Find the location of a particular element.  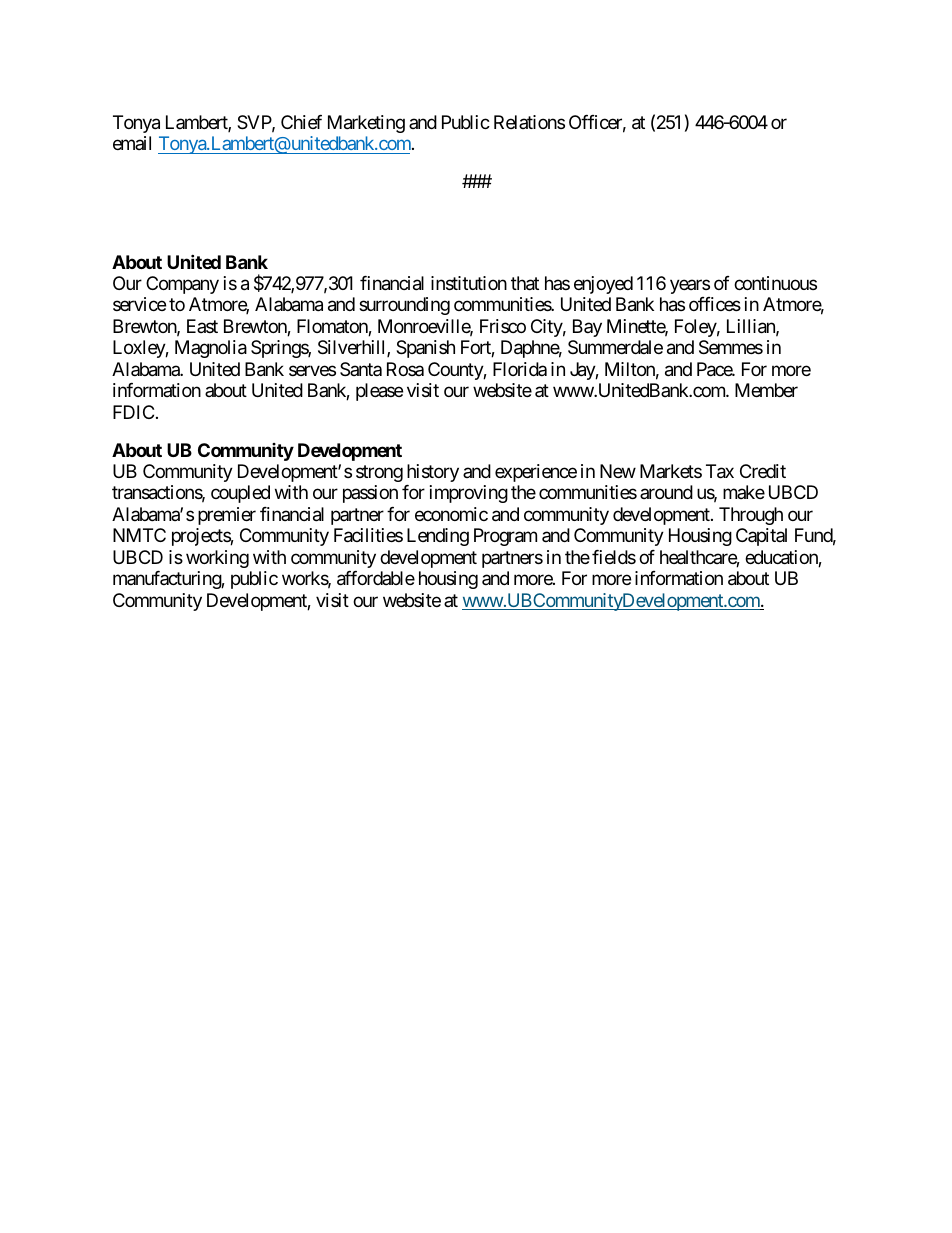

Tax is located at coordinates (720, 471).
